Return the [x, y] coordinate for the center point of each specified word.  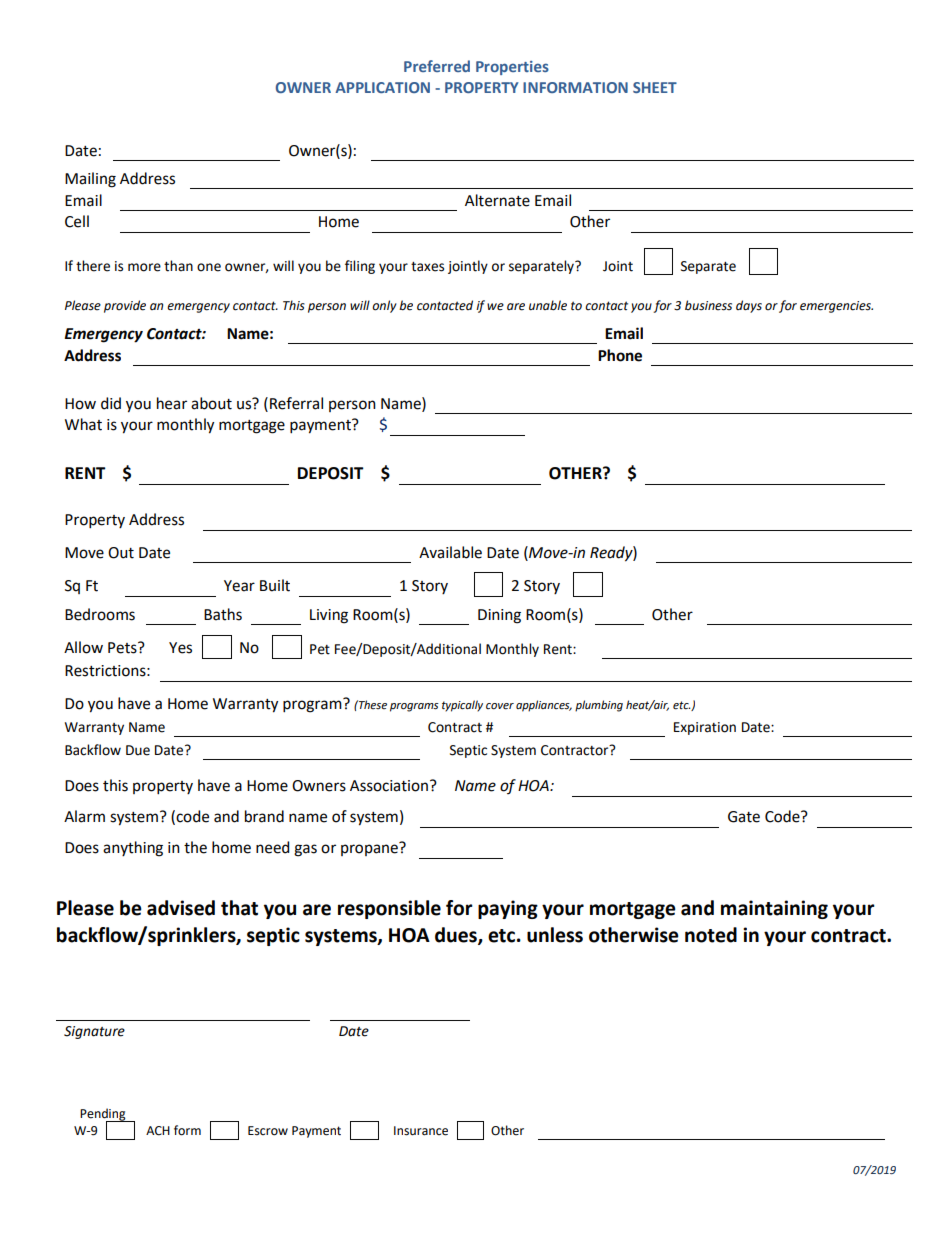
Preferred [437, 66]
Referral [296, 403]
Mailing [90, 180]
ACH [158, 1131]
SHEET [655, 87]
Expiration [705, 728]
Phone [620, 355]
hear [172, 403]
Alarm [84, 816]
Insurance [421, 1131]
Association [389, 786]
